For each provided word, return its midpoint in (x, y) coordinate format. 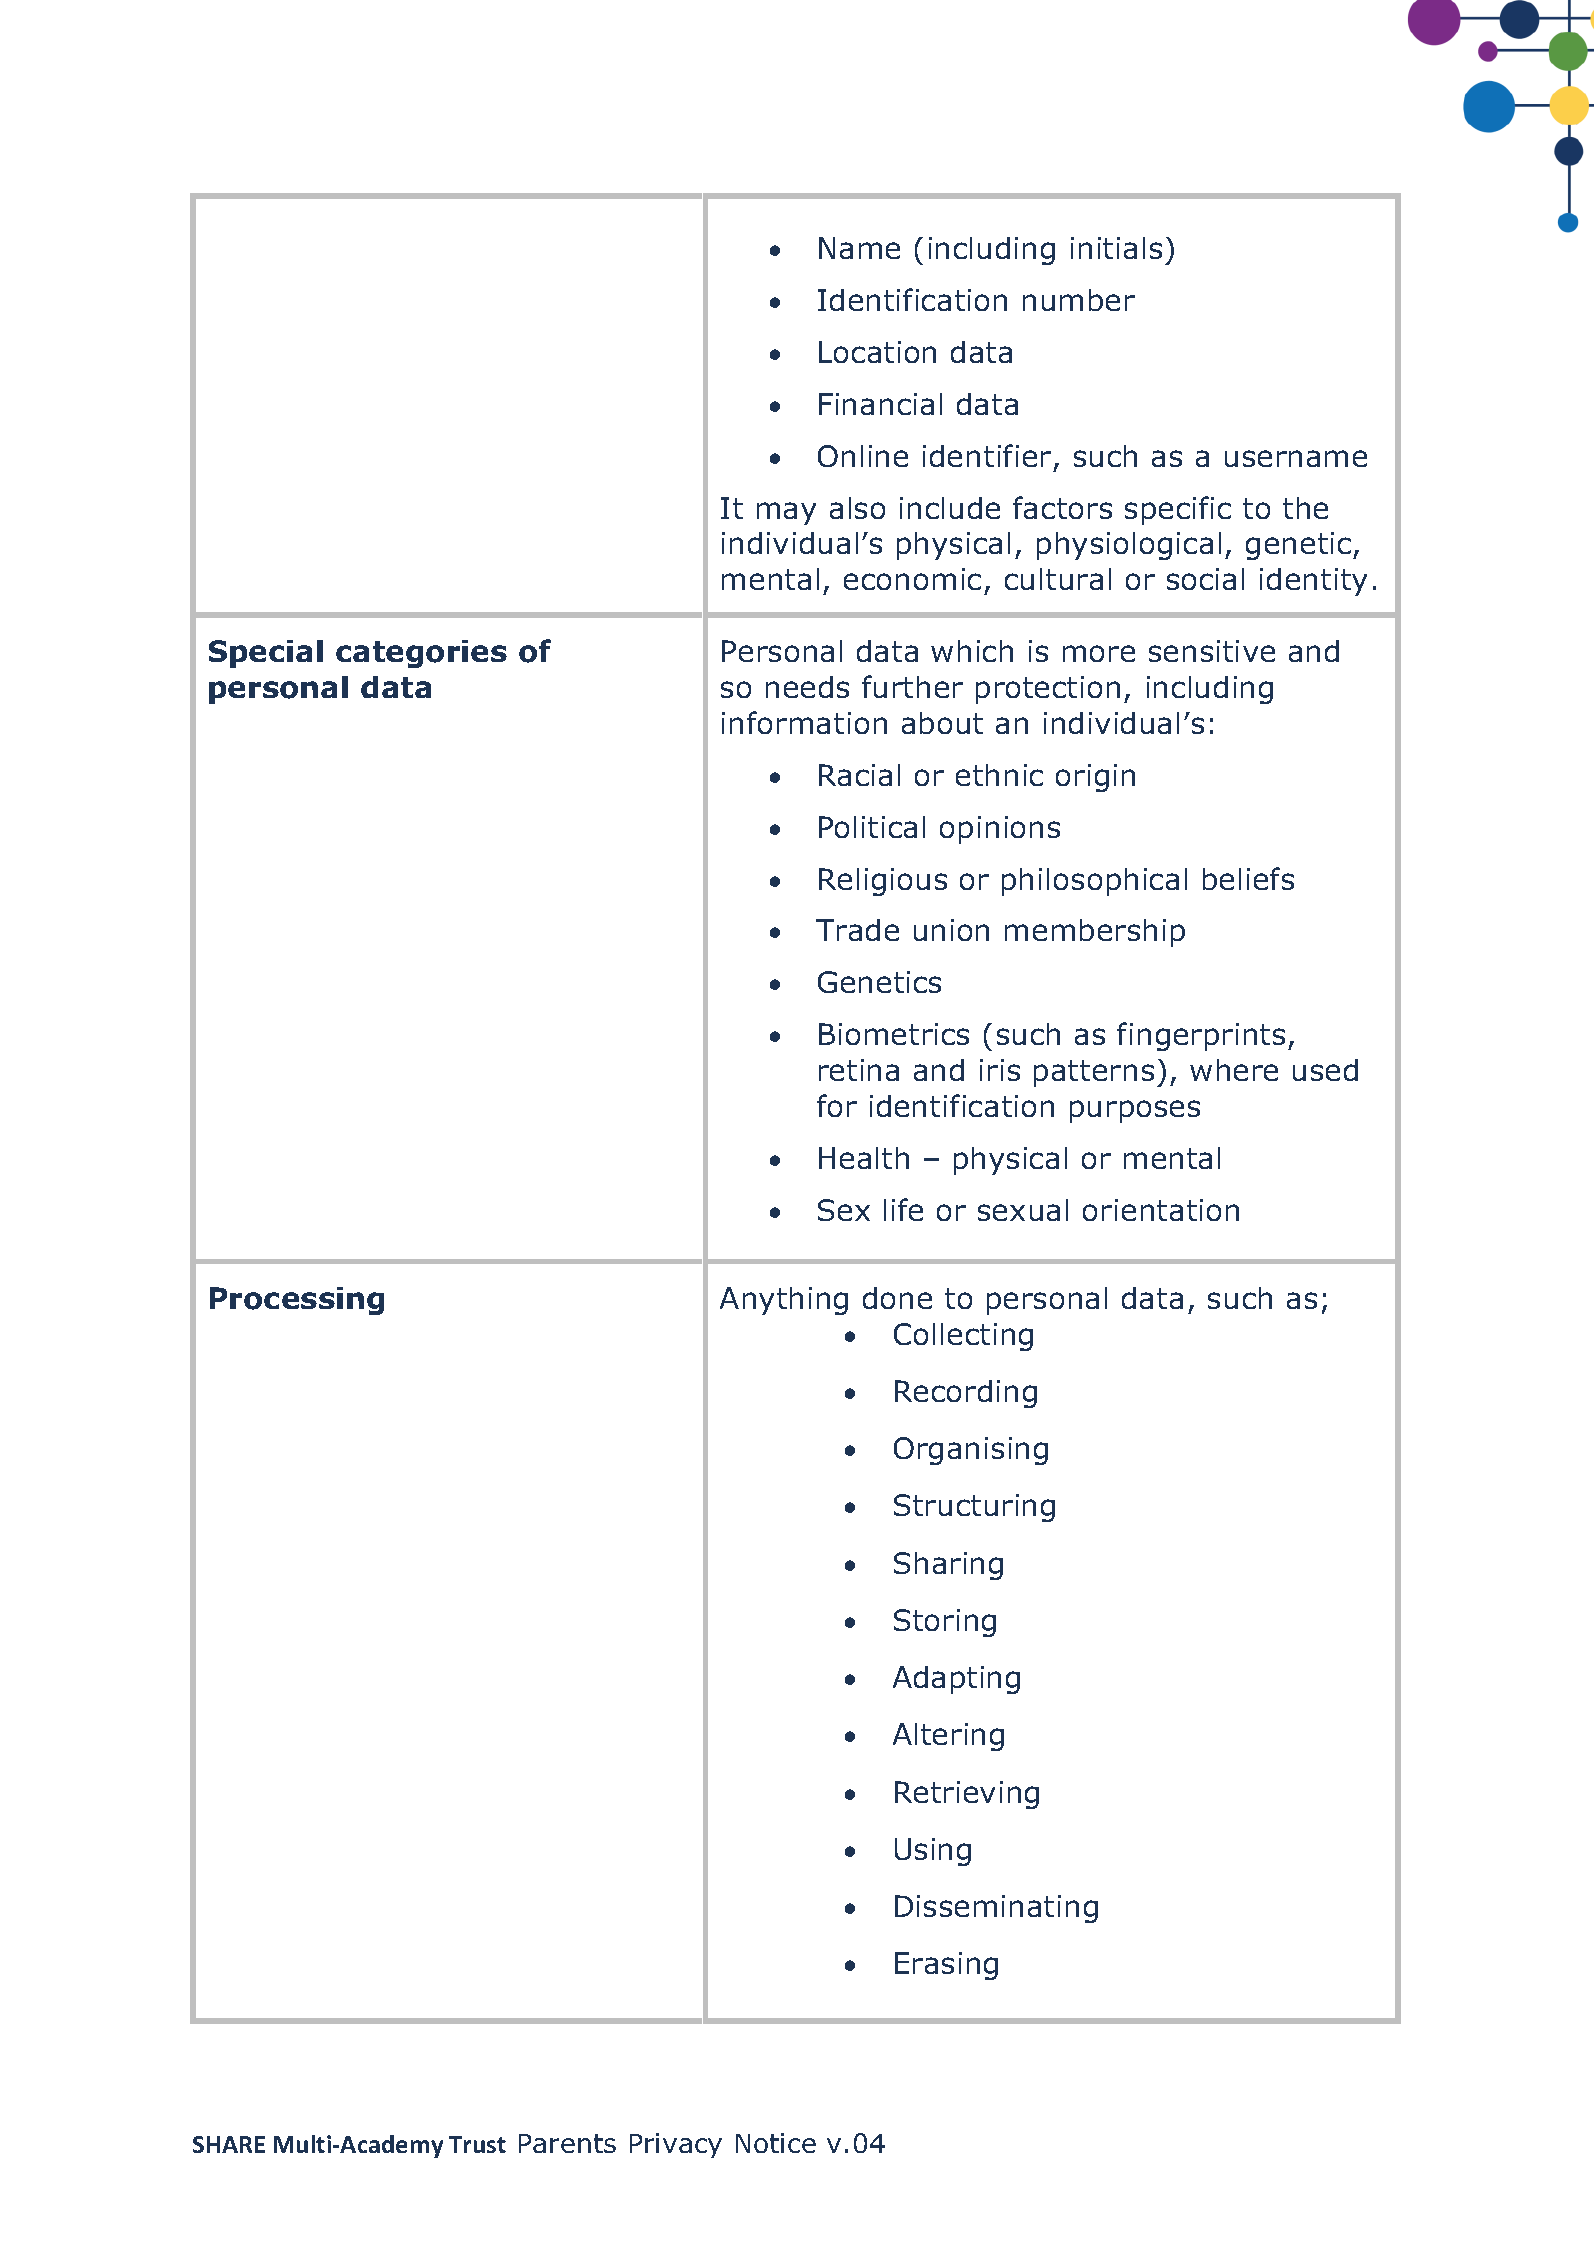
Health (864, 1158)
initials (1116, 248)
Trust (477, 2144)
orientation (1161, 1210)
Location (877, 352)
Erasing (946, 1966)
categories (421, 654)
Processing (297, 1301)
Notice (776, 2143)
